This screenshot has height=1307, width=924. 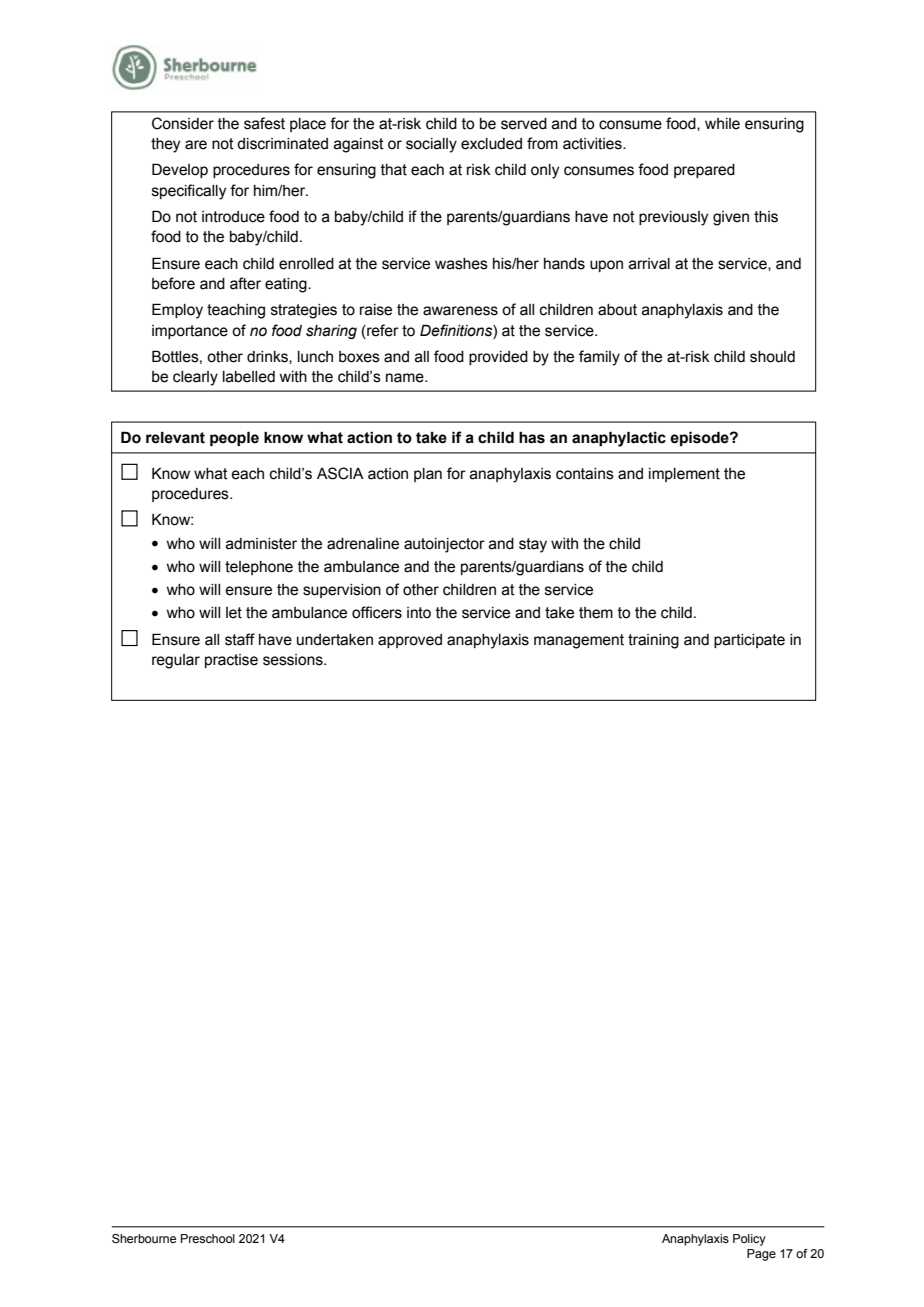 What do you see at coordinates (532, 438) in the screenshot?
I see `has` at bounding box center [532, 438].
